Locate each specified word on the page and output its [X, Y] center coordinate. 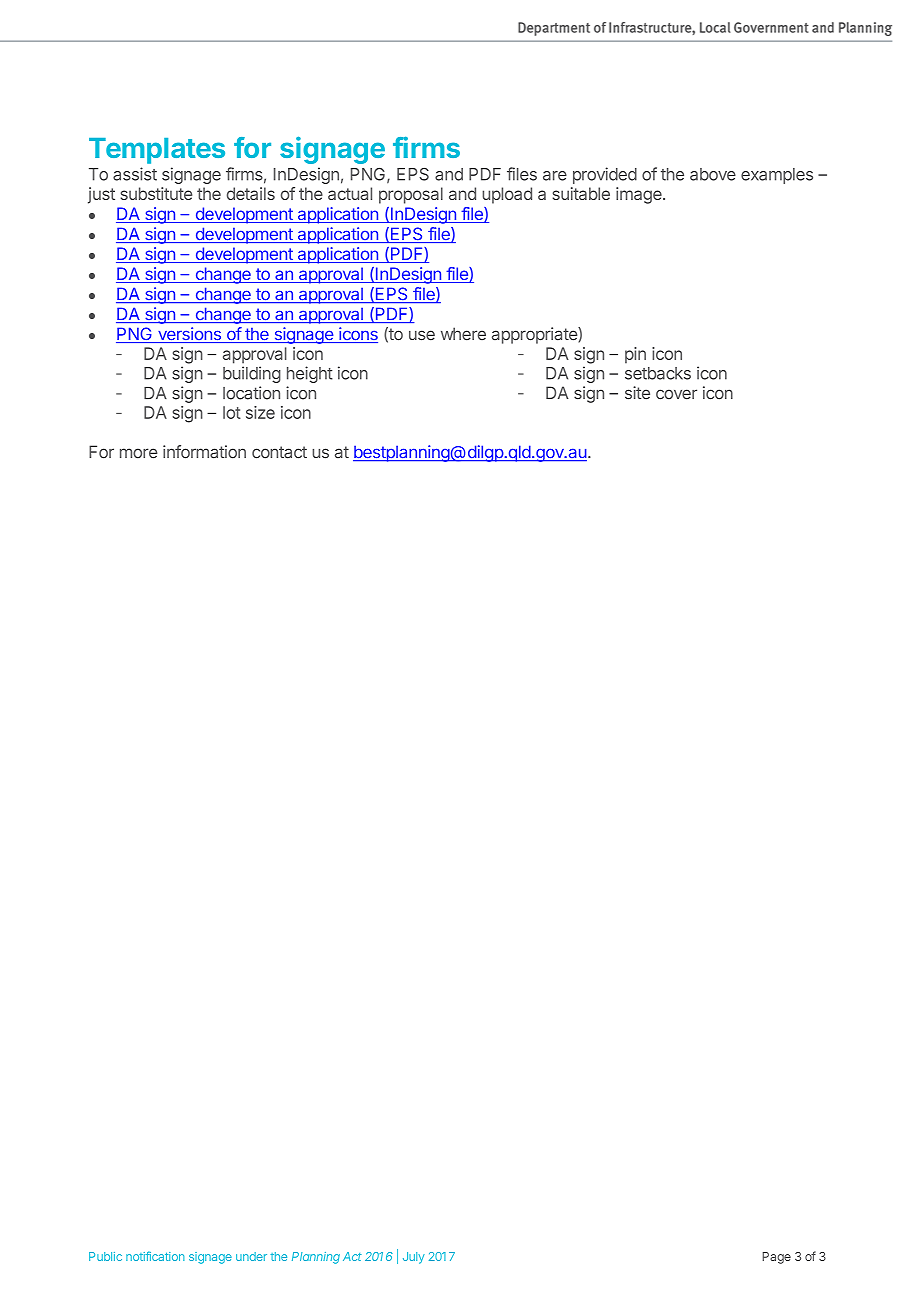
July [414, 1258]
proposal [411, 195]
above [713, 174]
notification [155, 1256]
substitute [156, 193]
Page [776, 1258]
